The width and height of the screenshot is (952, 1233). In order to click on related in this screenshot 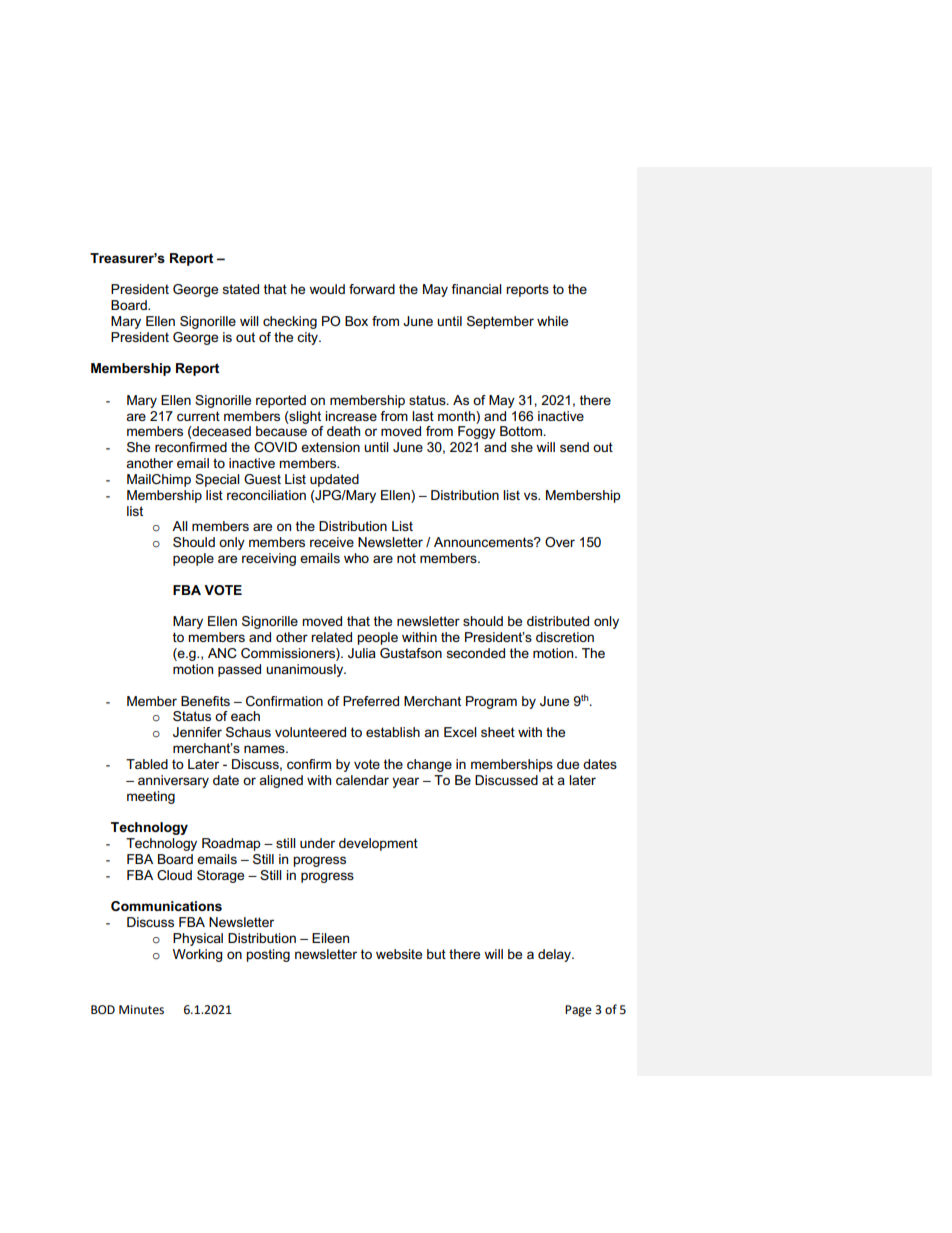, I will do `click(331, 637)`.
